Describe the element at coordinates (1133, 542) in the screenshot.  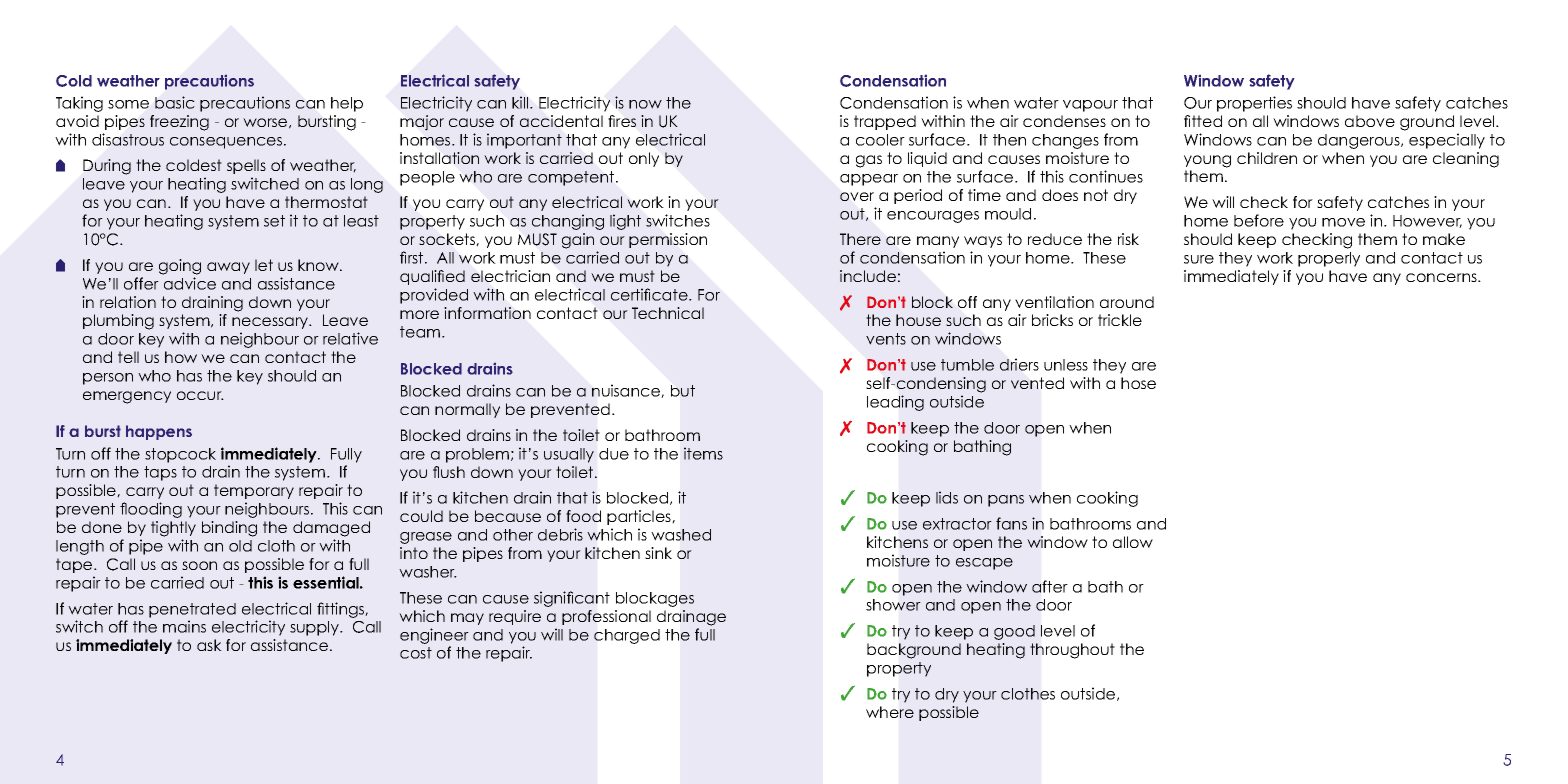
I see `allow` at that location.
